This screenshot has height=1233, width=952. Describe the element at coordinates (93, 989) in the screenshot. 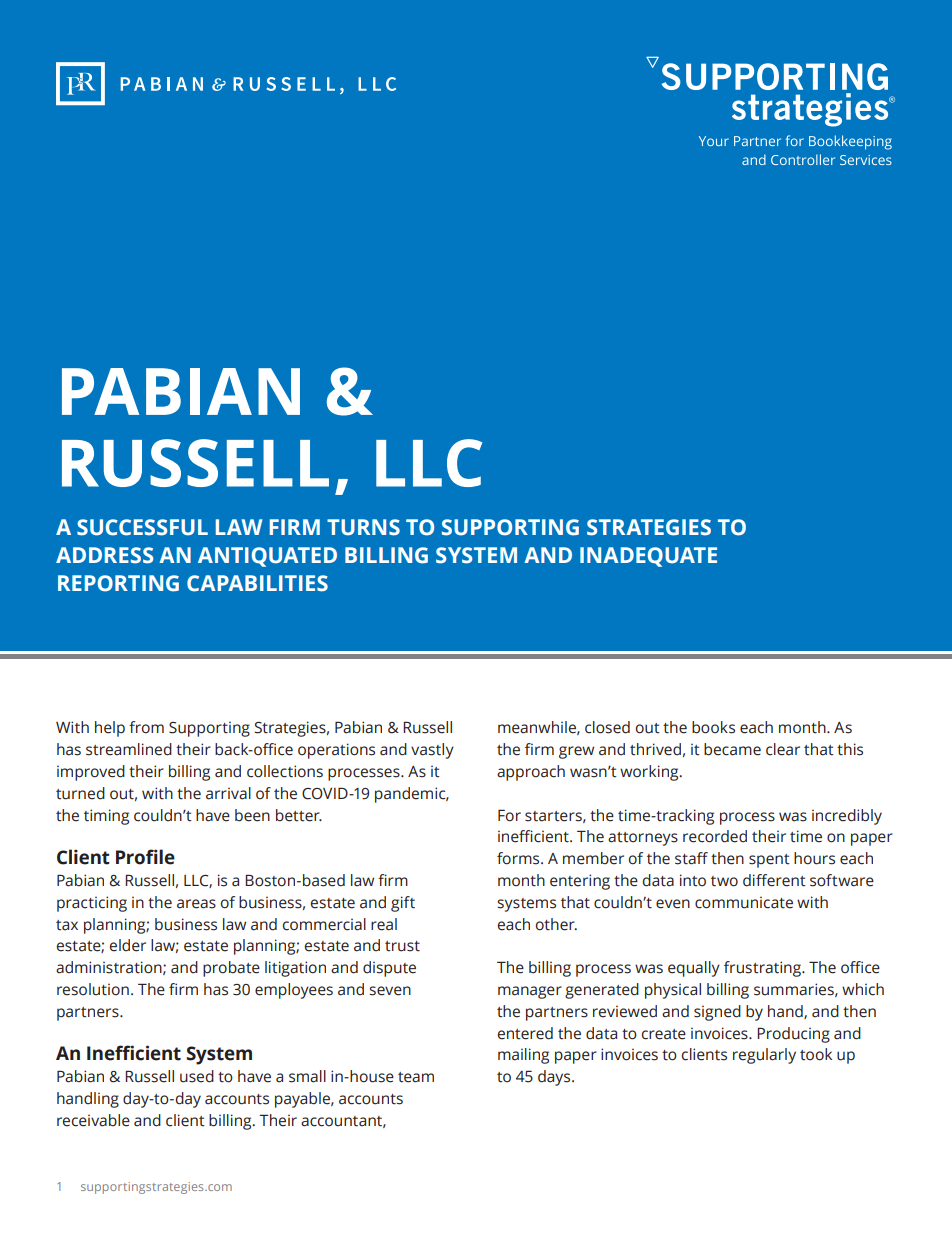

I see `resolution` at that location.
